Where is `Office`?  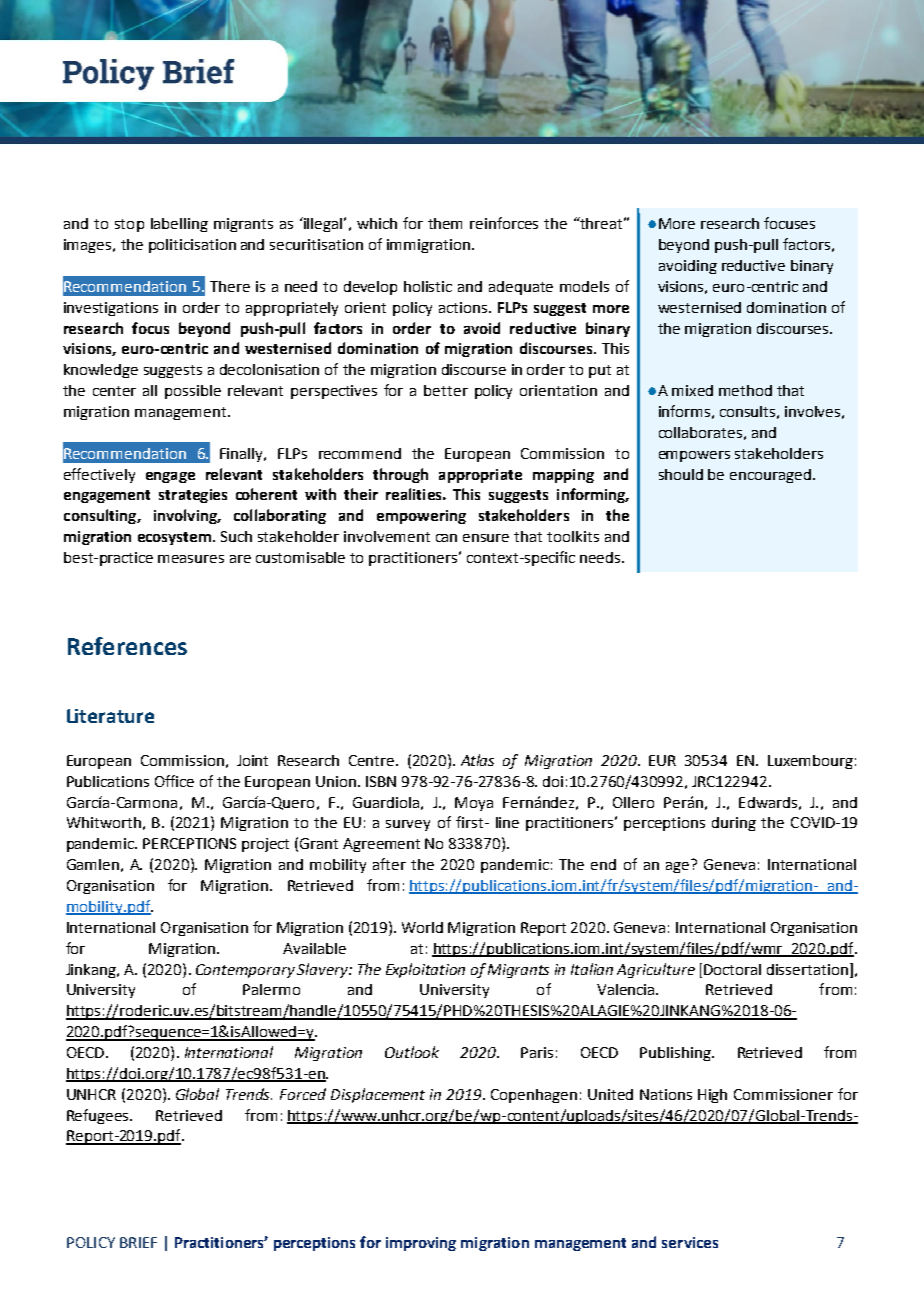
Office is located at coordinates (174, 781).
